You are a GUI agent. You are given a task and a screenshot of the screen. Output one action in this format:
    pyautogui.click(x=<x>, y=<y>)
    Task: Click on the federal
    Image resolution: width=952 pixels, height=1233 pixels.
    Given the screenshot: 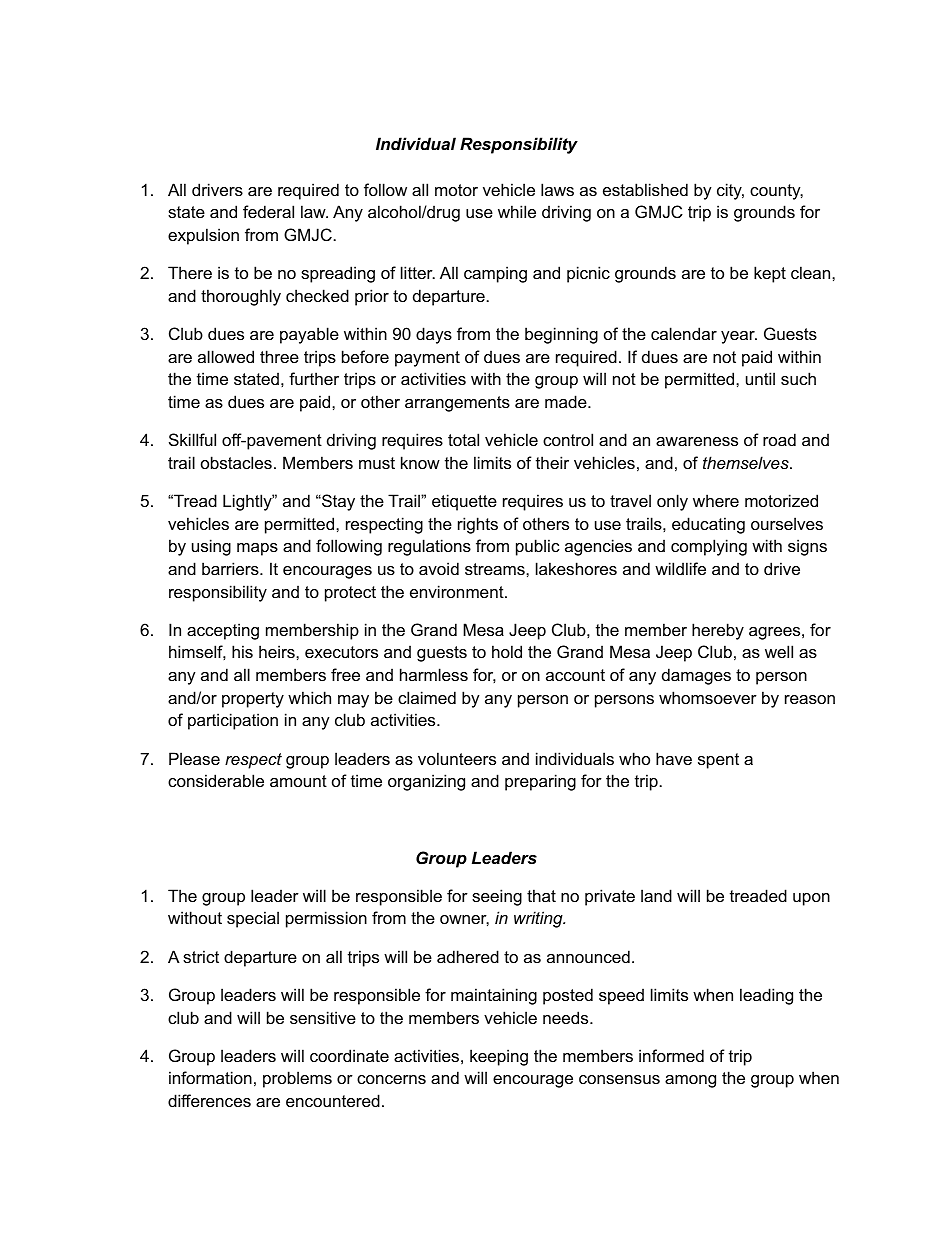 What is the action you would take?
    pyautogui.click(x=268, y=211)
